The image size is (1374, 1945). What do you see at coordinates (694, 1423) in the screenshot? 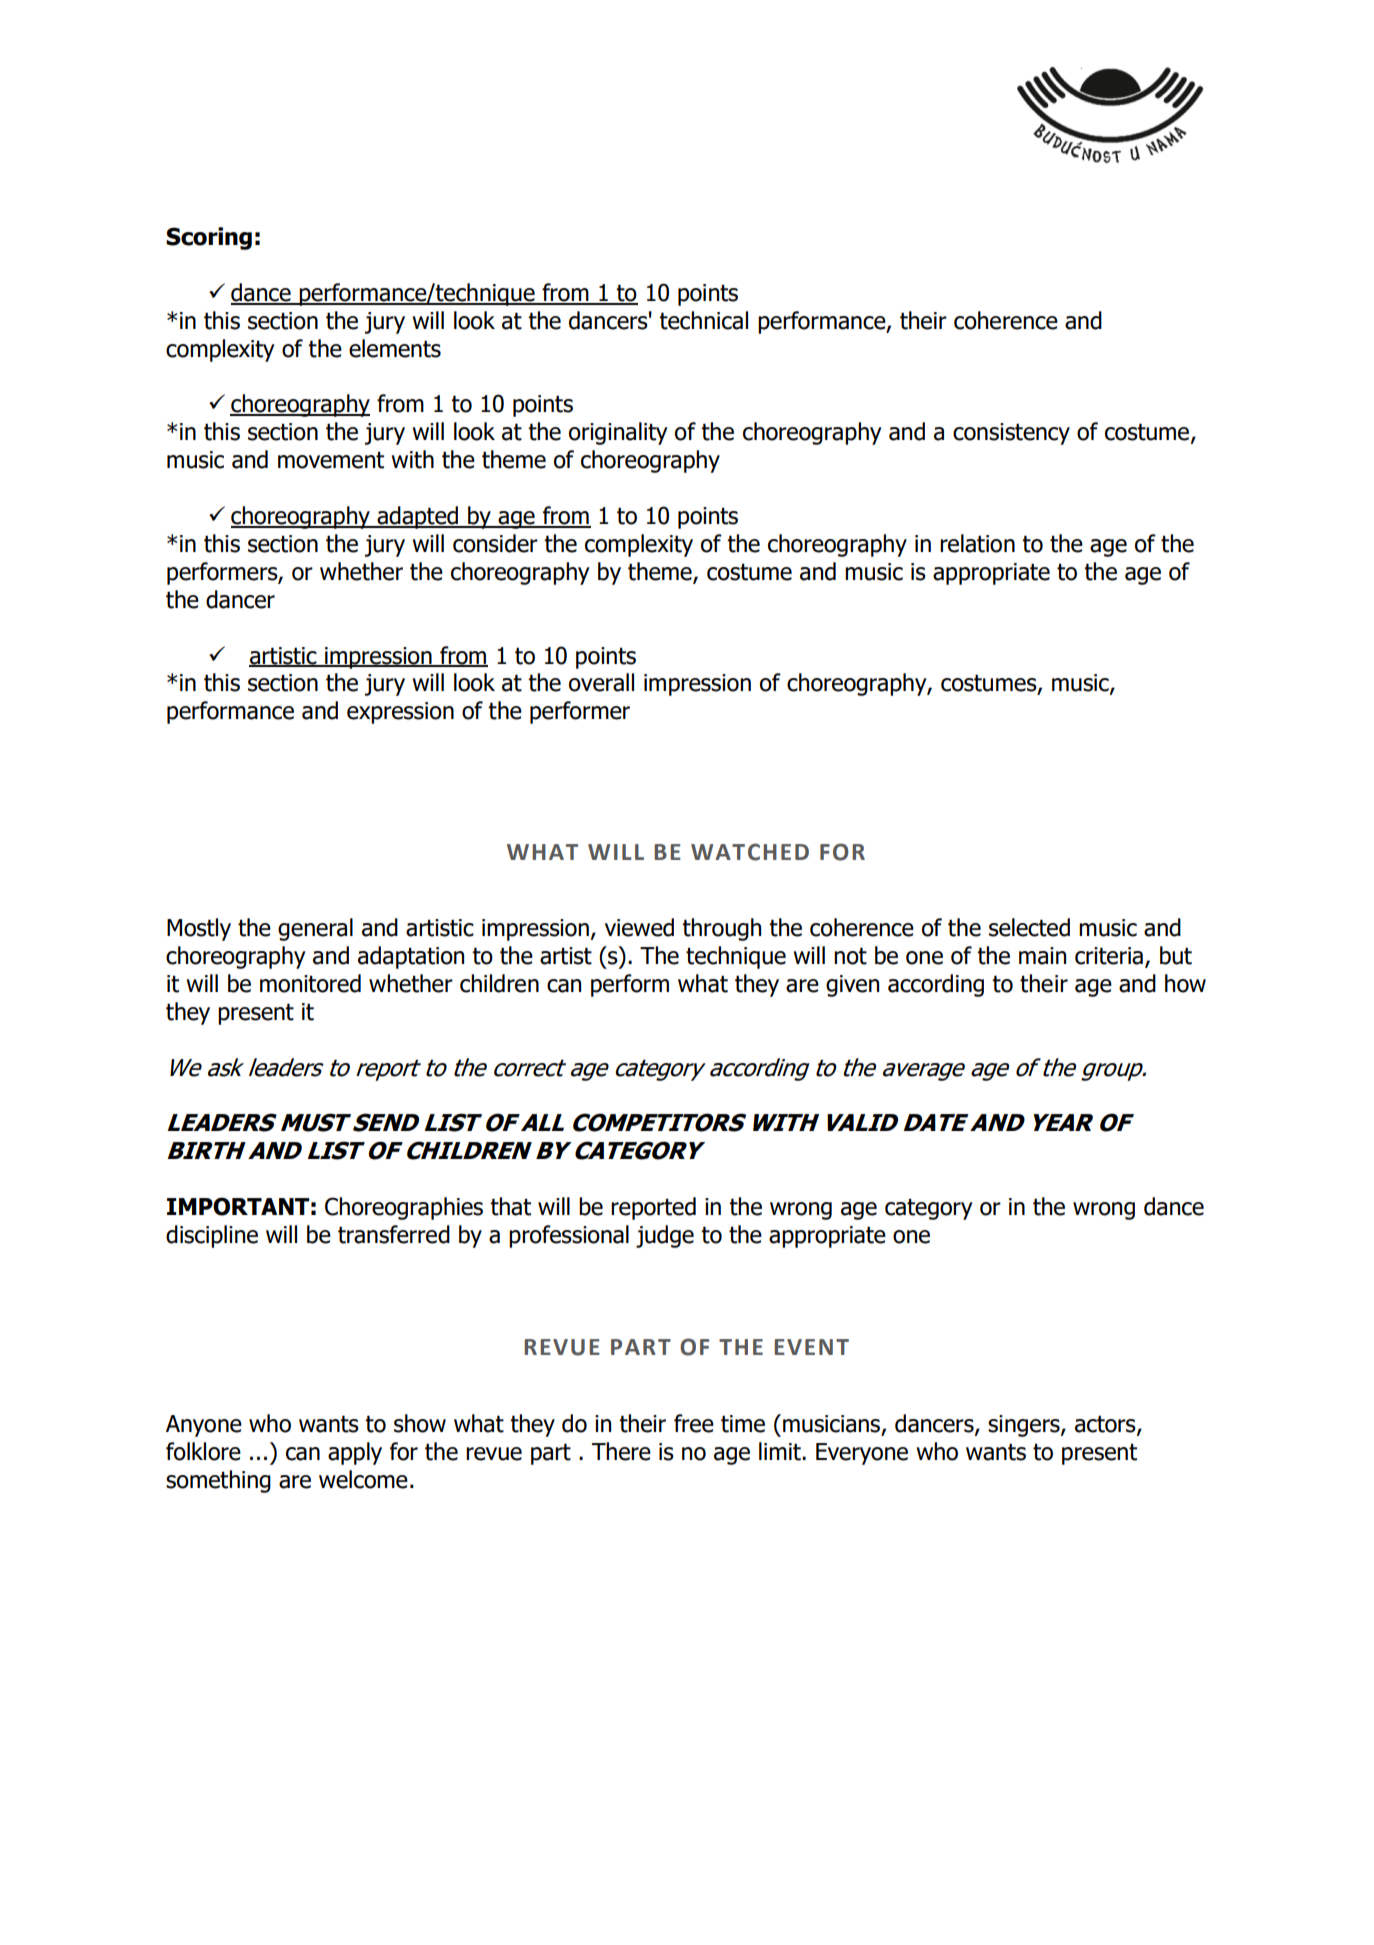
I see `free` at bounding box center [694, 1423].
